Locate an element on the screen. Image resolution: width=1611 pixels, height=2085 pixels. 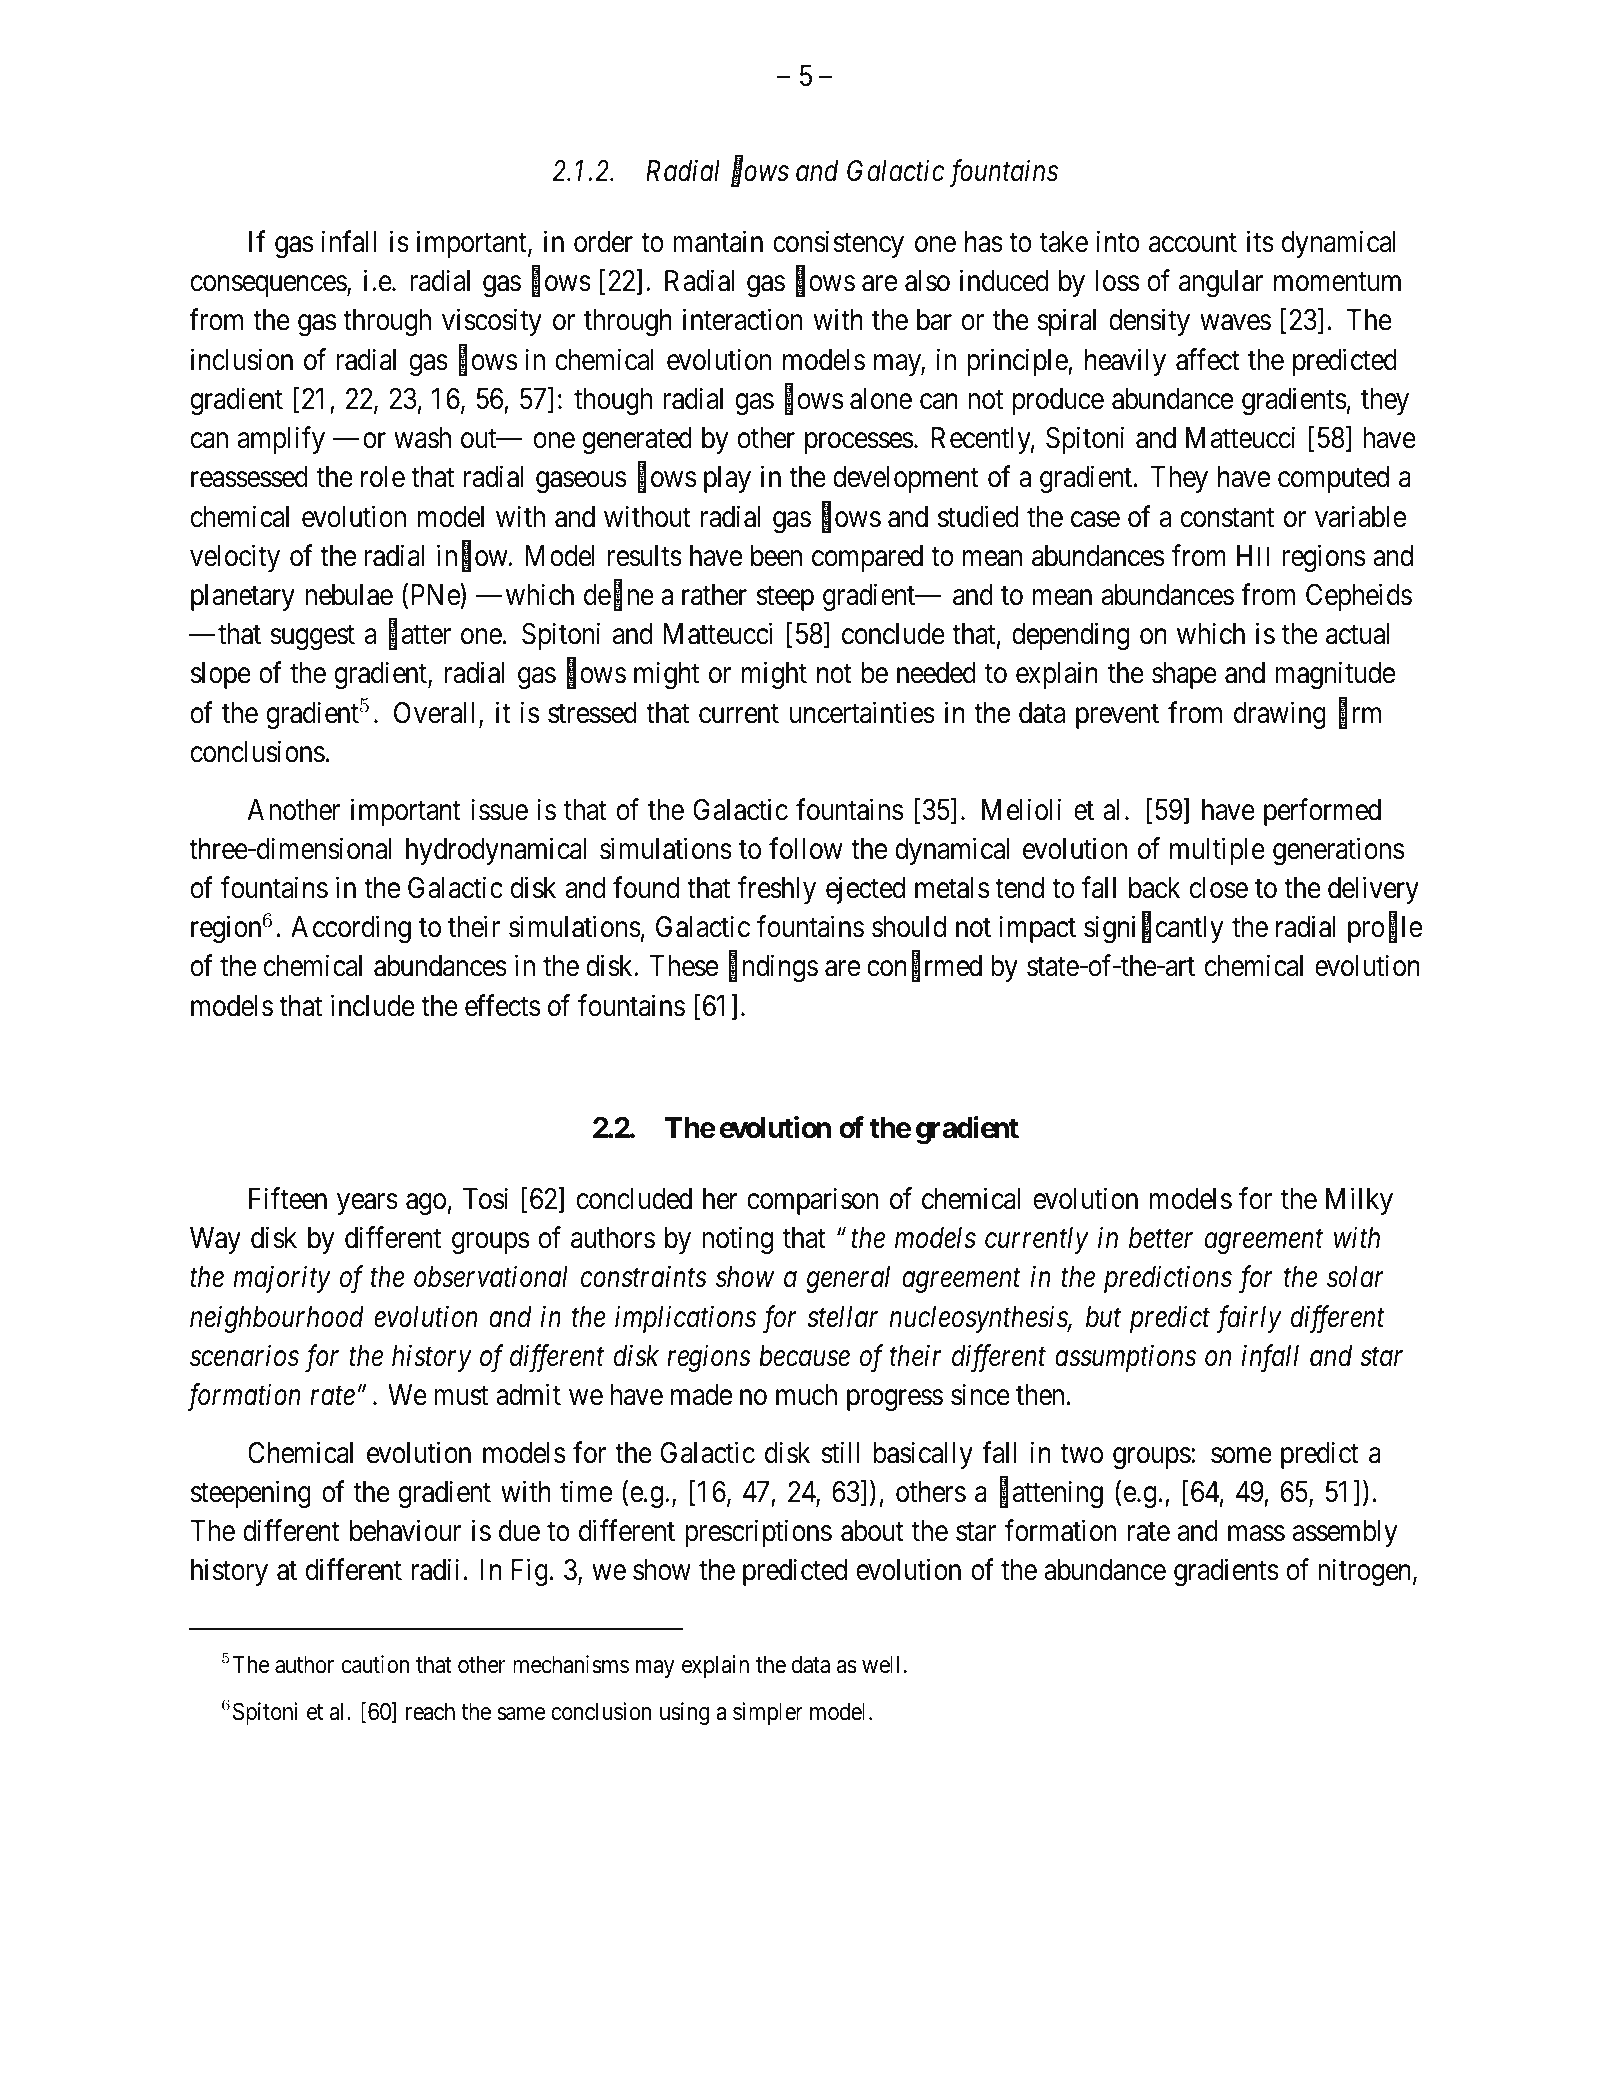
assembly is located at coordinates (1345, 1533).
